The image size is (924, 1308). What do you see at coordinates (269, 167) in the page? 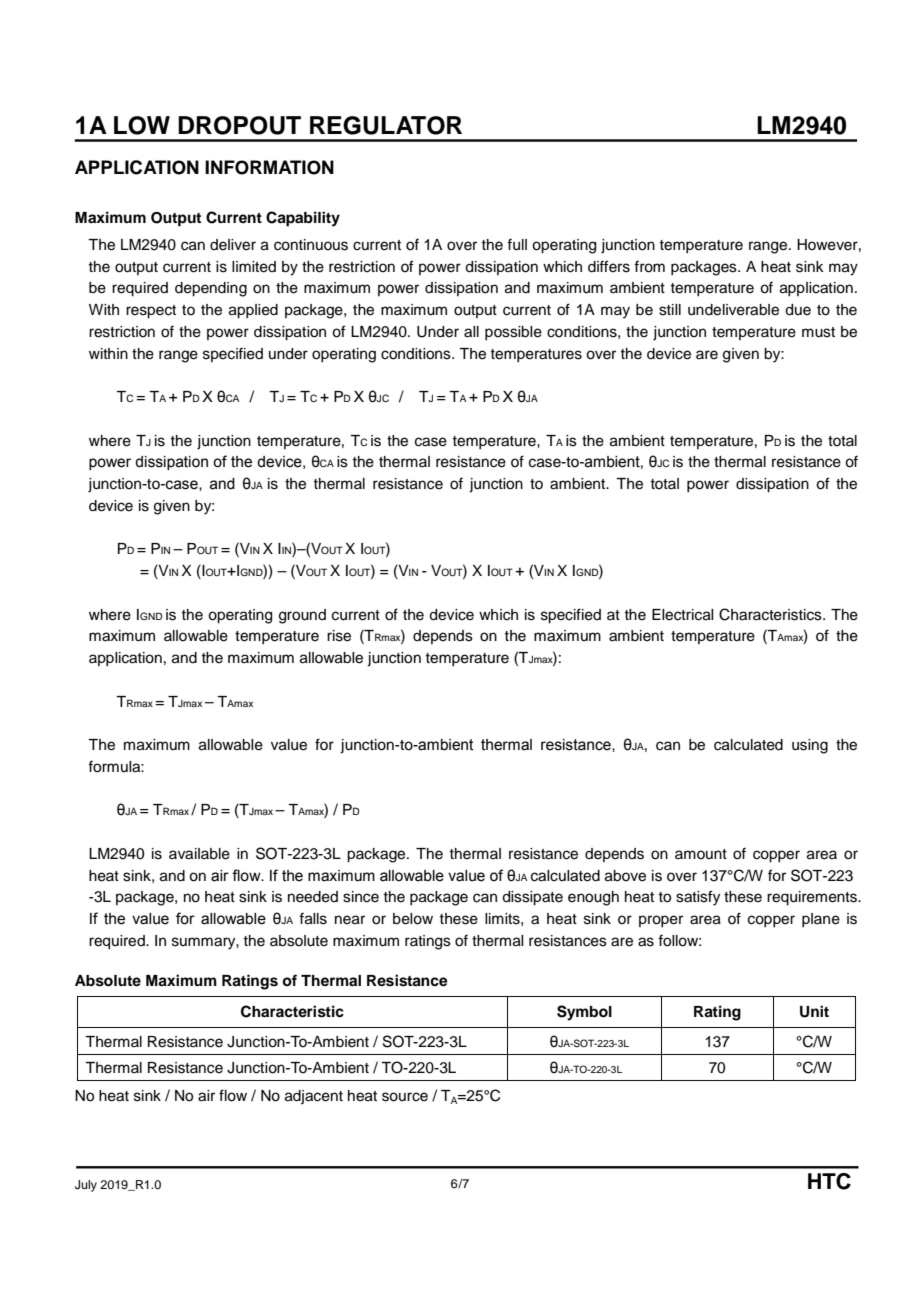
I see `INFORMATION` at bounding box center [269, 167].
